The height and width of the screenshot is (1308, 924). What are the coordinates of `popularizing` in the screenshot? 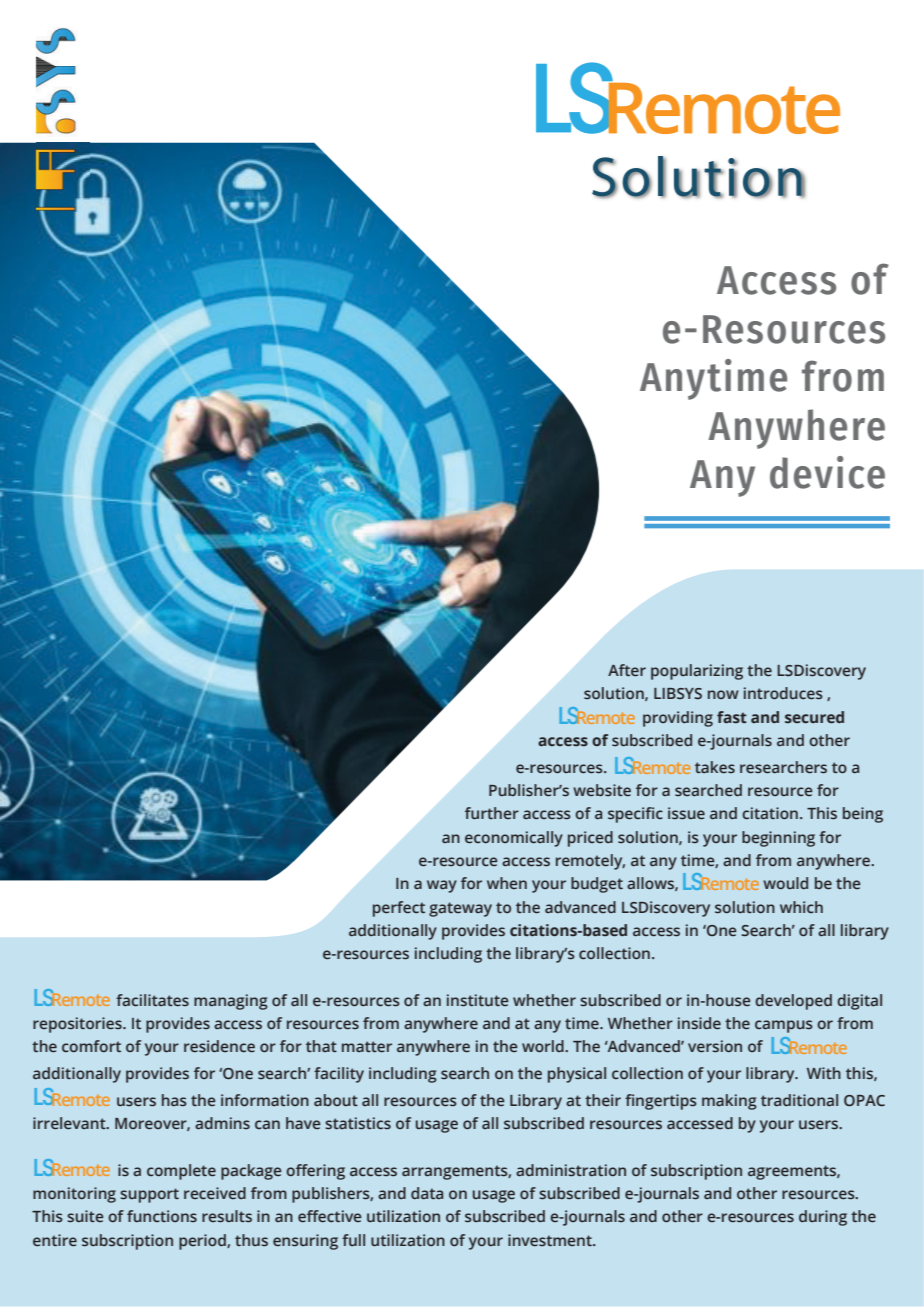 It's located at (697, 672).
